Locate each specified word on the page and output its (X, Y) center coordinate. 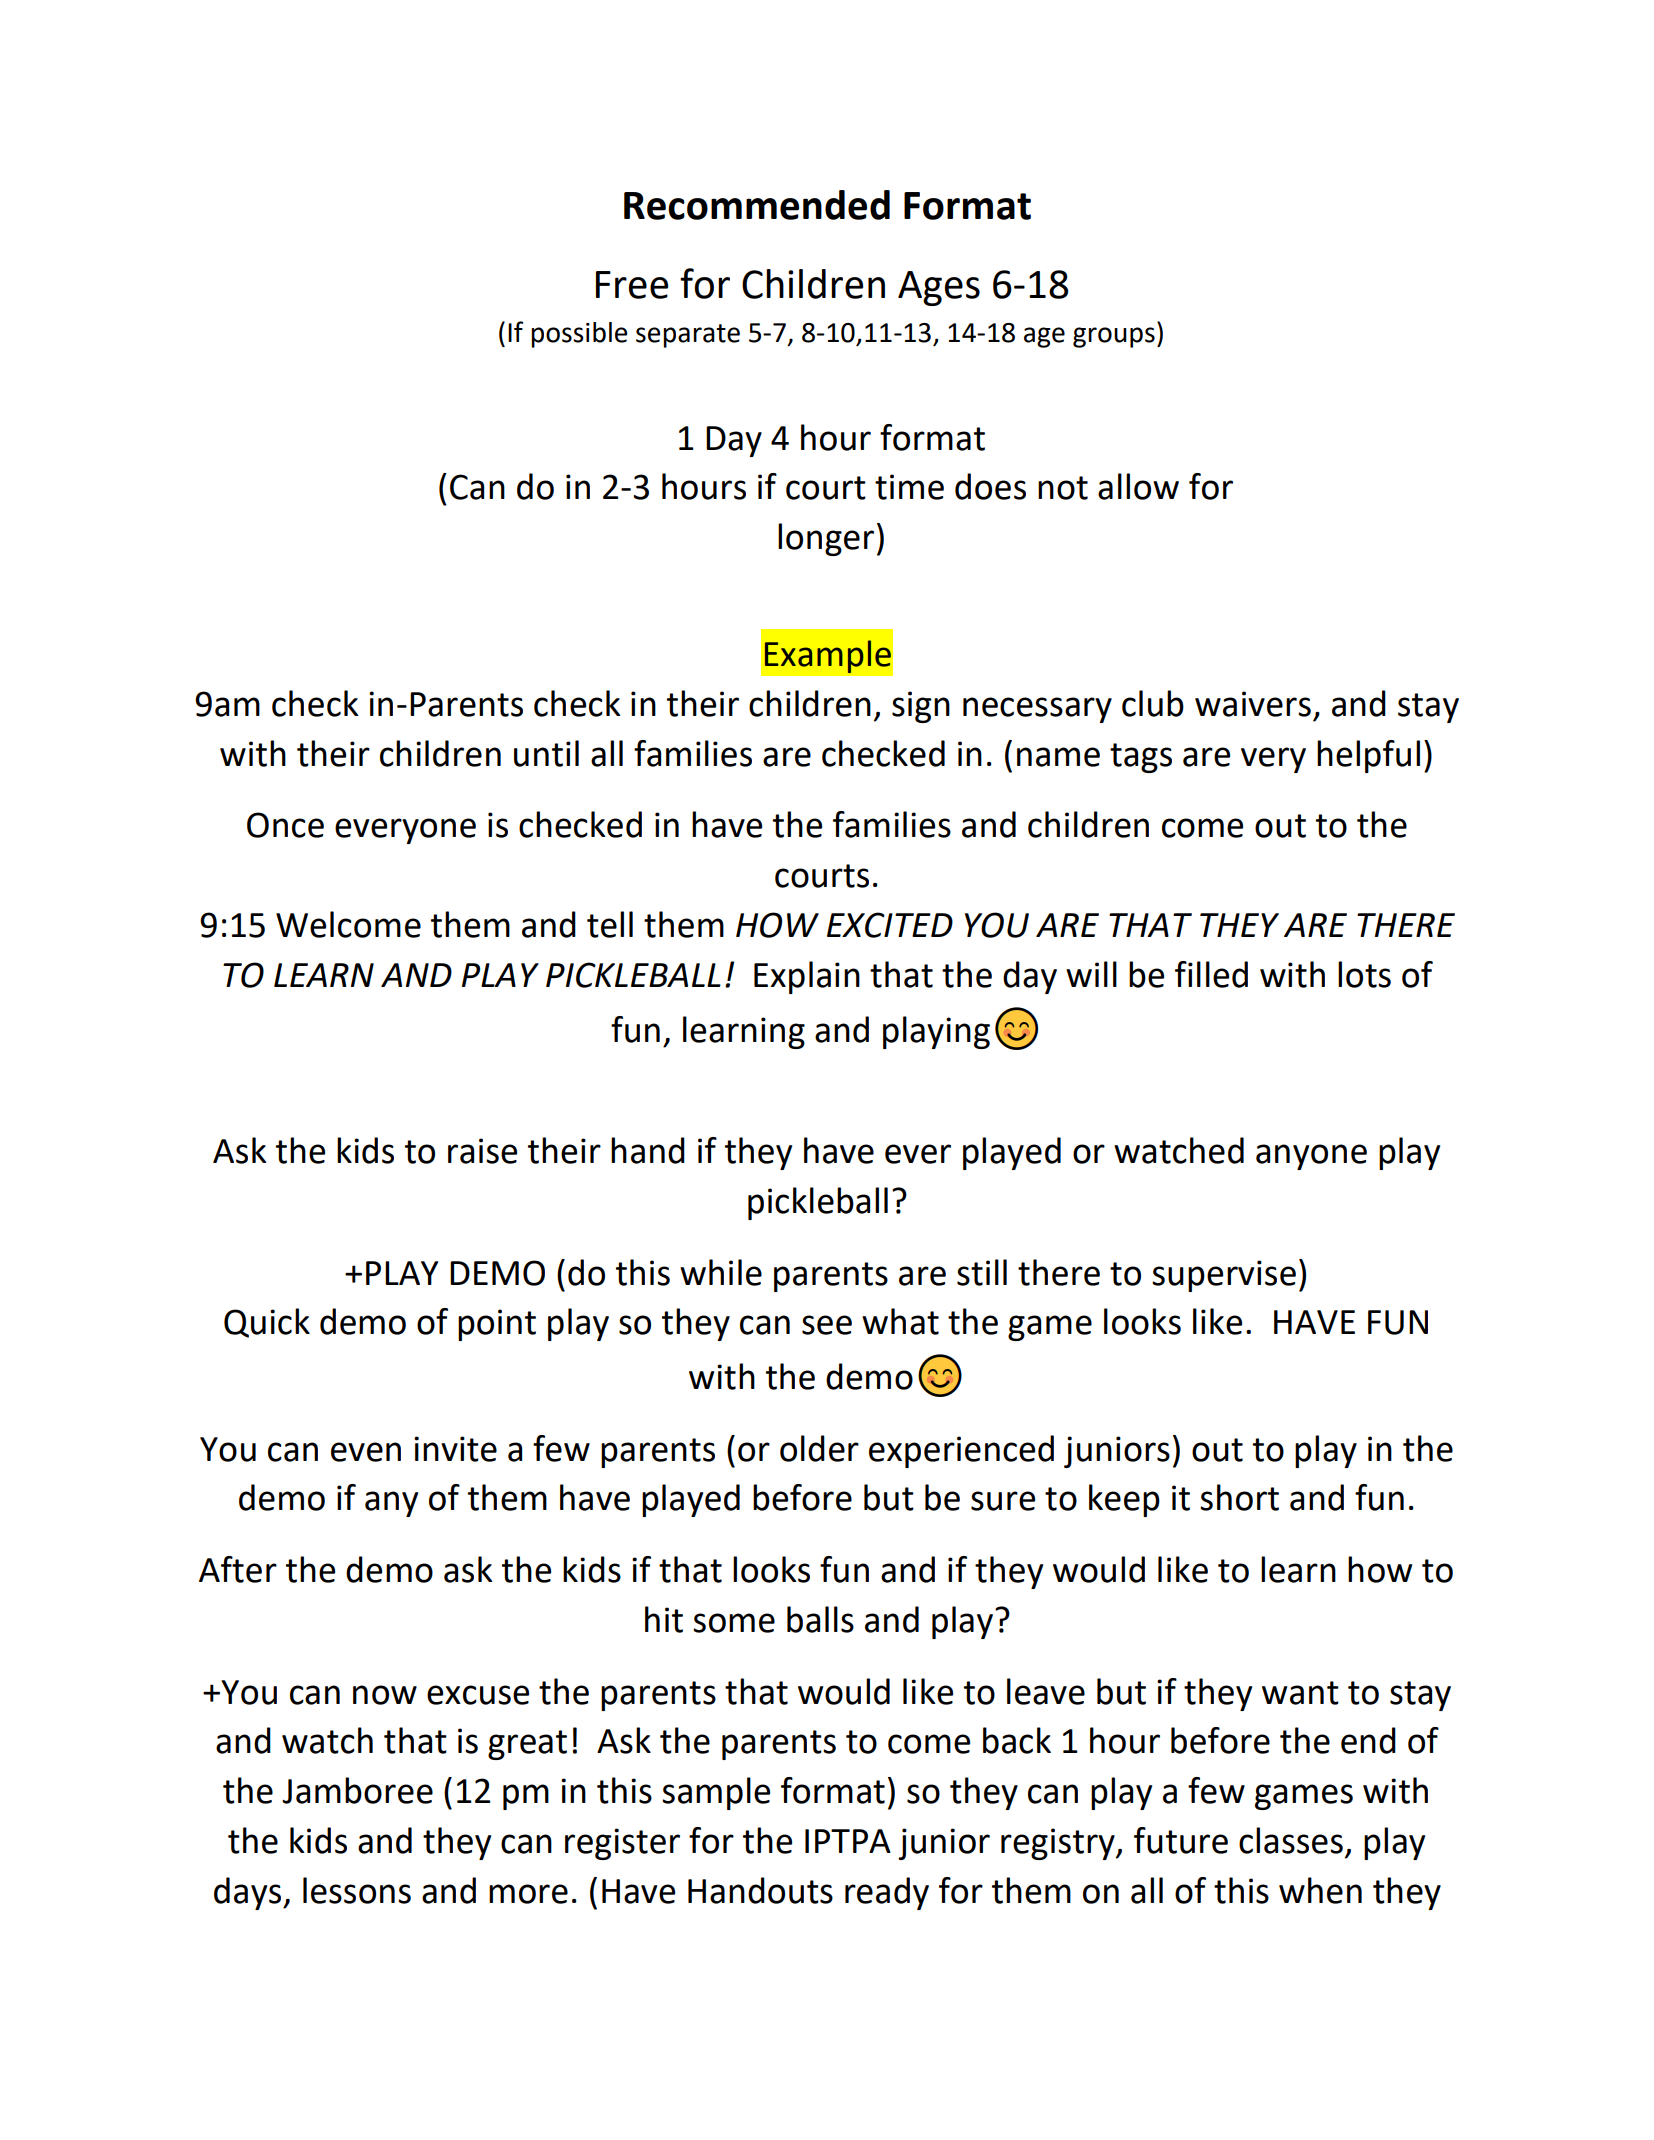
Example (828, 656)
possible (579, 335)
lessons (357, 1890)
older (819, 1448)
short (1239, 1497)
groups (1114, 337)
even (366, 1452)
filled (1211, 974)
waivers (1253, 704)
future (1181, 1840)
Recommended (757, 205)
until (546, 753)
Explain (807, 977)
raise (482, 1151)
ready (887, 1893)
